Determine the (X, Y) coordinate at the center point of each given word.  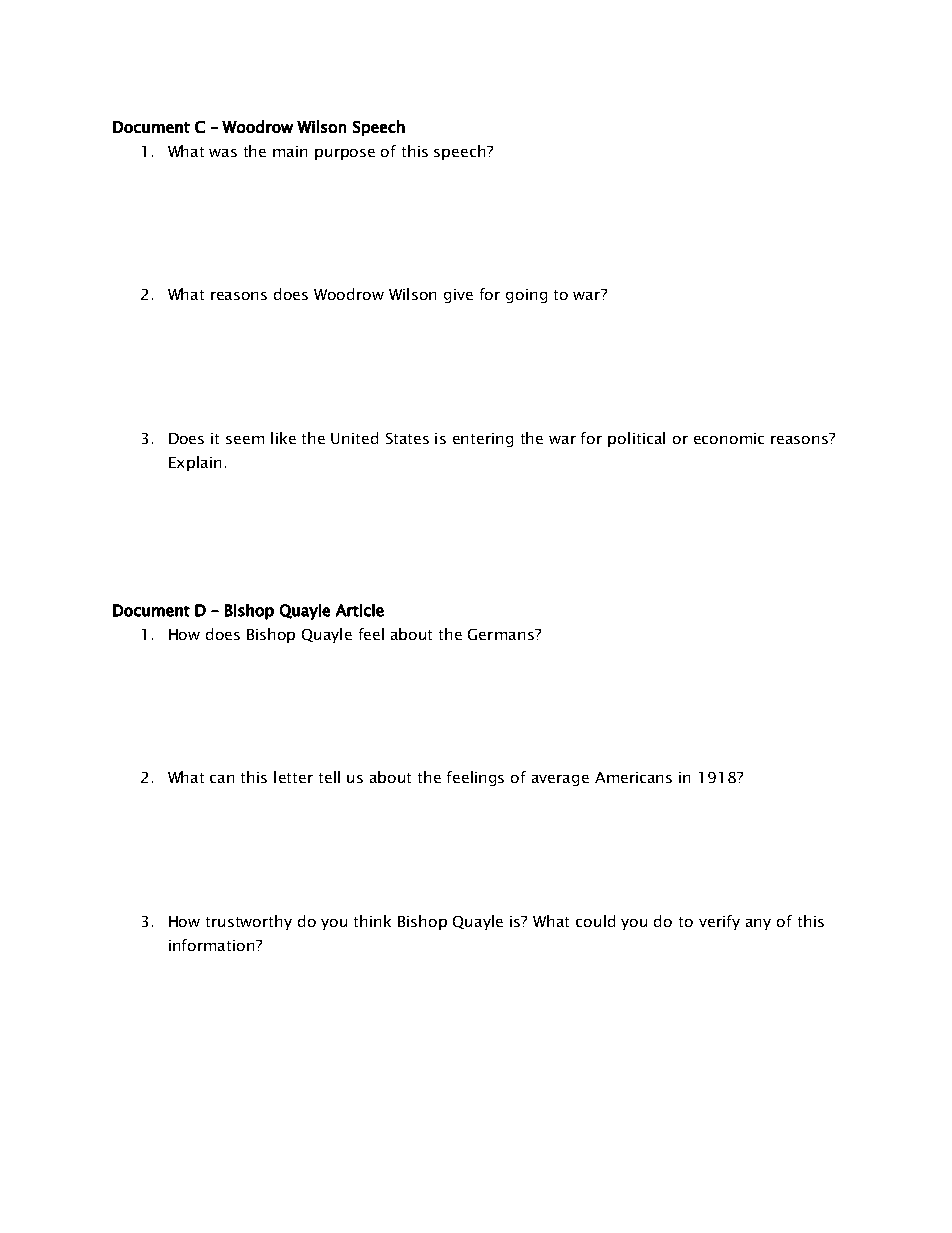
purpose (345, 154)
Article (360, 610)
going (526, 296)
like (283, 438)
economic (729, 438)
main (290, 151)
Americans (633, 777)
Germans (502, 634)
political (636, 439)
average (560, 780)
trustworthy (249, 922)
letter (293, 777)
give (458, 296)
